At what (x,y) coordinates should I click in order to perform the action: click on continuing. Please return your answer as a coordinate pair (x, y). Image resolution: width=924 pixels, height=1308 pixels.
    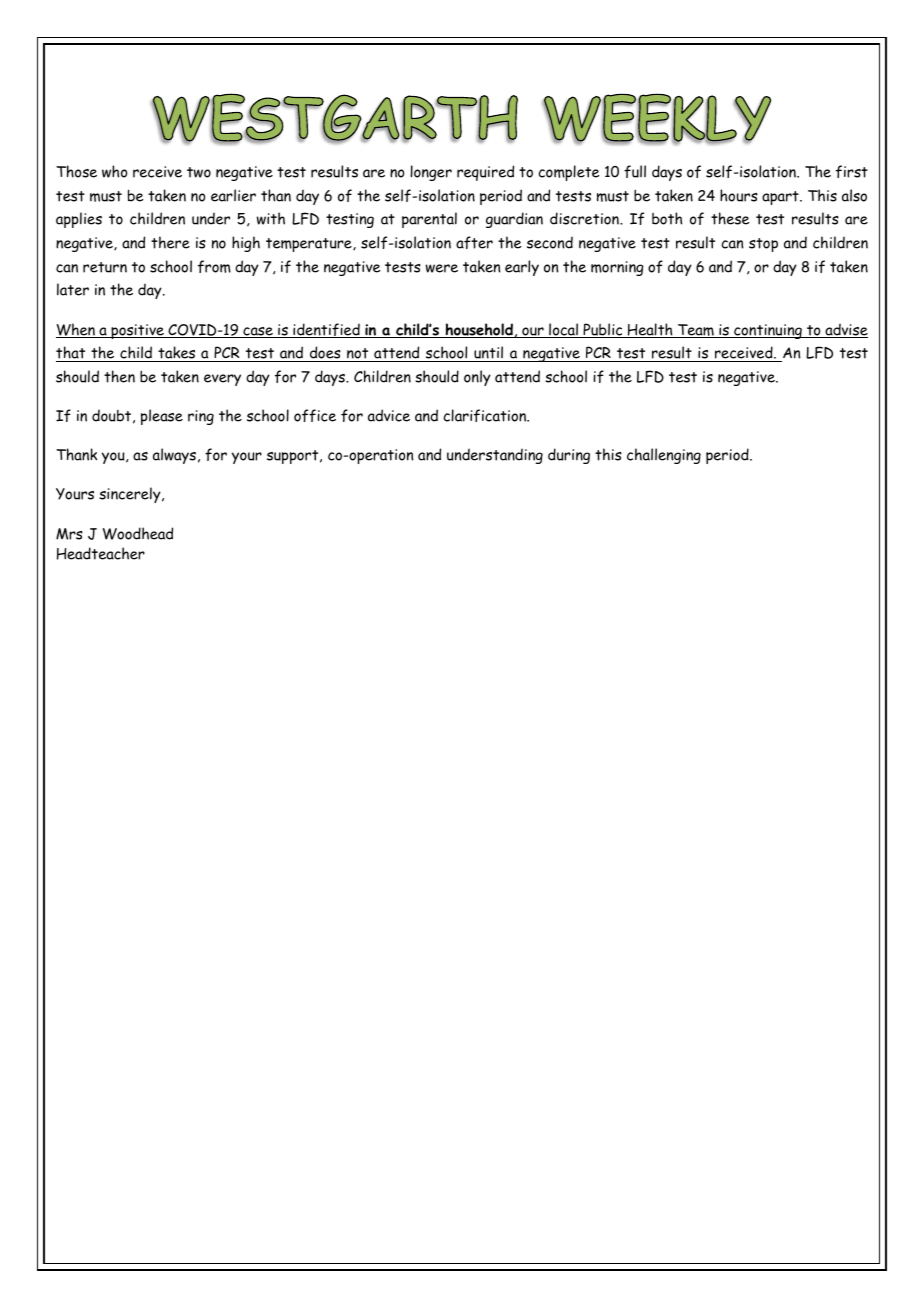
    Looking at the image, I should click on (768, 331).
